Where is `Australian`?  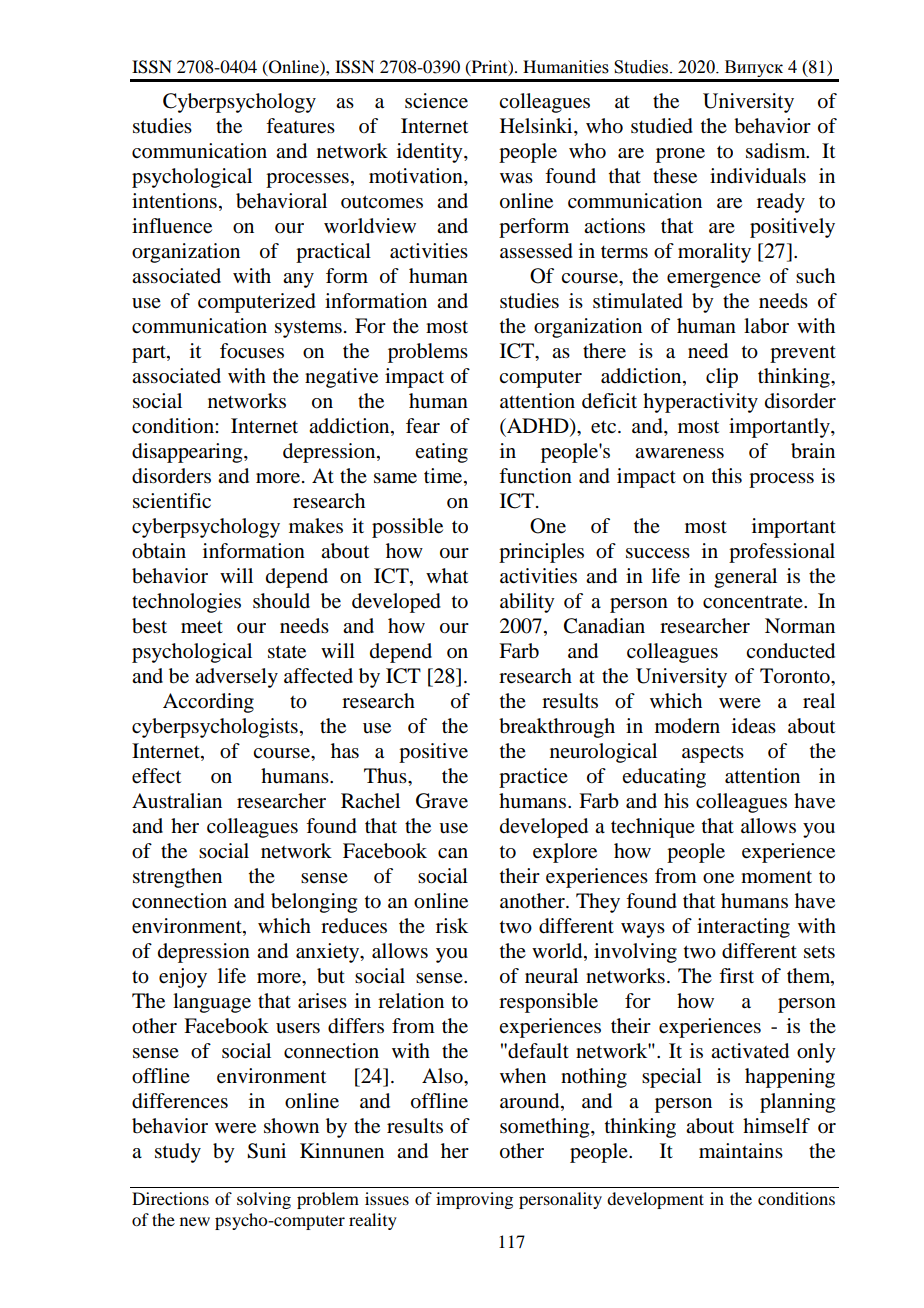
Australian is located at coordinates (177, 800).
